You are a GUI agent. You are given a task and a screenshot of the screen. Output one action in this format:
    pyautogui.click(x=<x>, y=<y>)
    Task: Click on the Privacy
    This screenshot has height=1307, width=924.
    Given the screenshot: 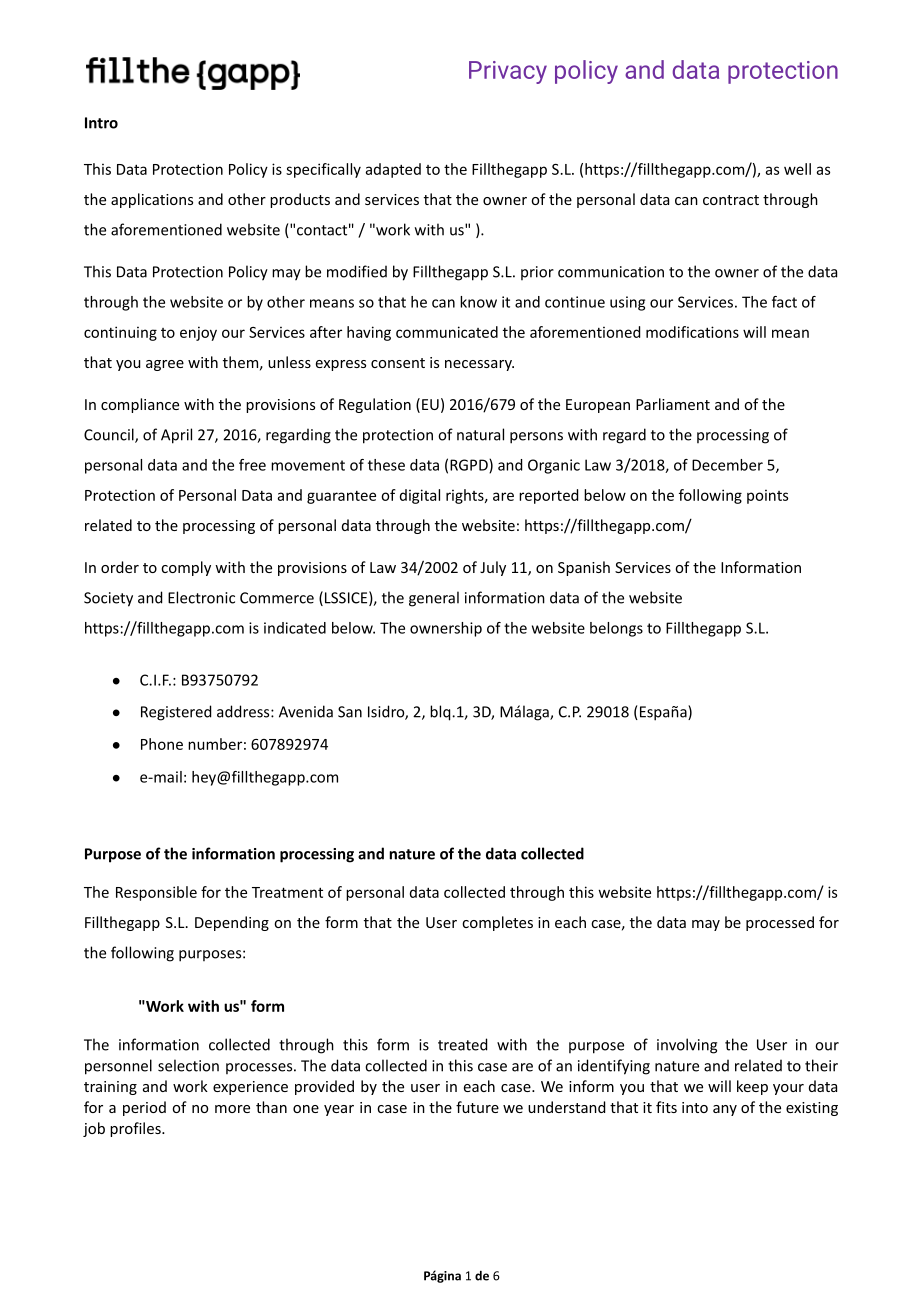 What is the action you would take?
    pyautogui.click(x=508, y=72)
